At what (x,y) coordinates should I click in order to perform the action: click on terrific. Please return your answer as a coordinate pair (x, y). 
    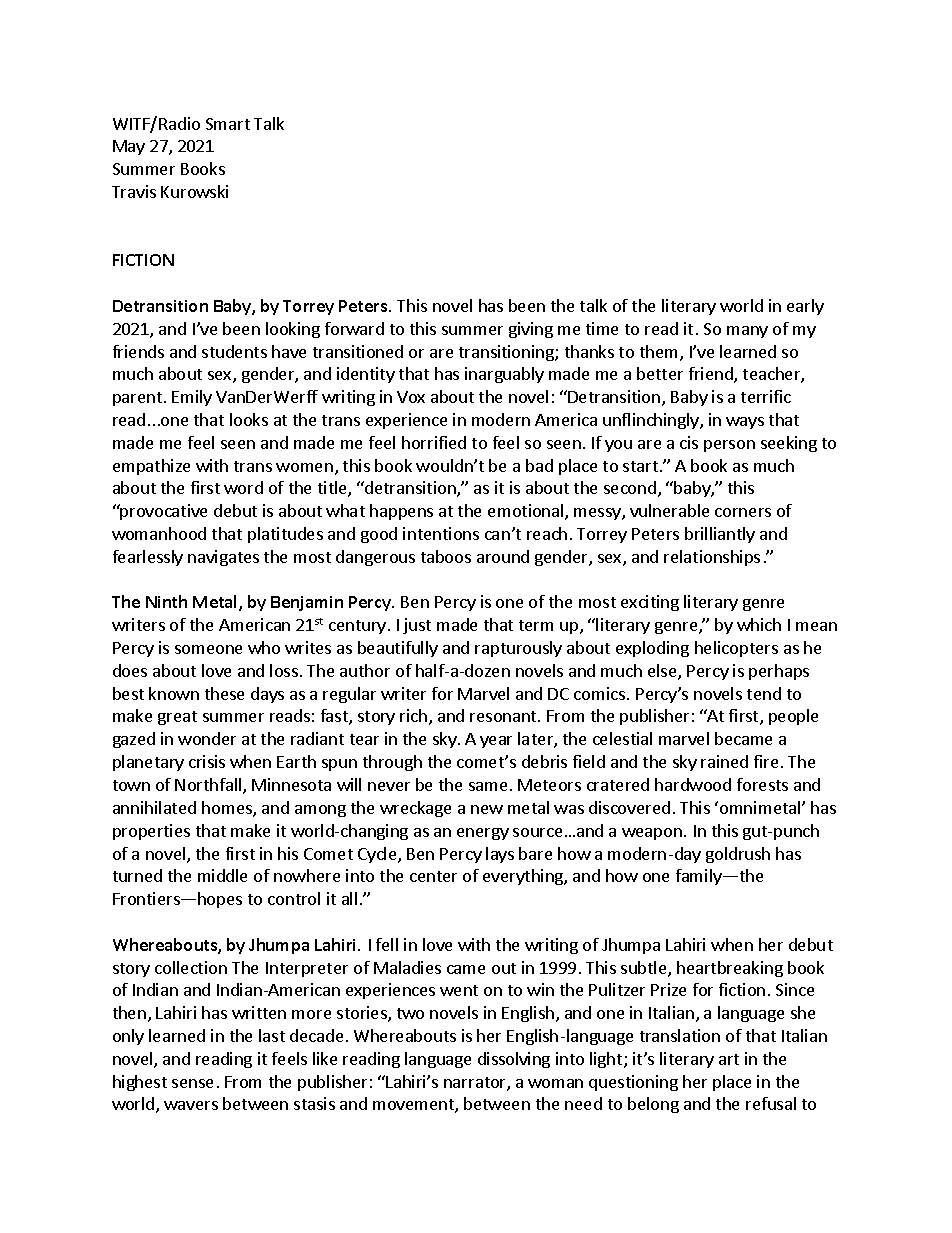
    Looking at the image, I should click on (766, 396).
